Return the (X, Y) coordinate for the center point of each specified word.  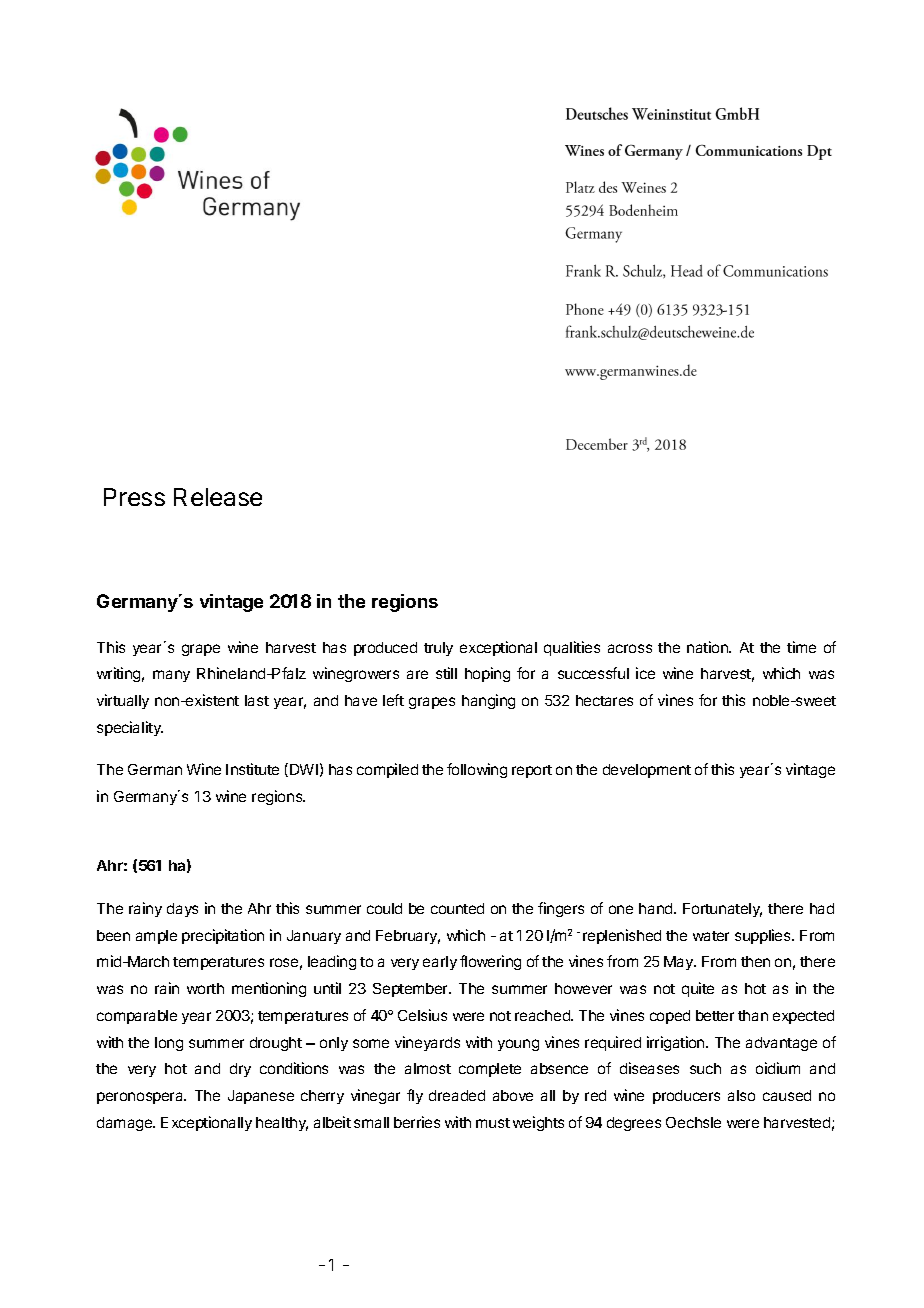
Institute (252, 769)
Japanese (261, 1097)
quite (698, 989)
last (257, 700)
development (647, 771)
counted (457, 908)
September (412, 990)
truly (438, 649)
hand (657, 908)
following (477, 770)
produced (385, 649)
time (801, 647)
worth (205, 988)
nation (708, 647)
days (182, 910)
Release (218, 497)
